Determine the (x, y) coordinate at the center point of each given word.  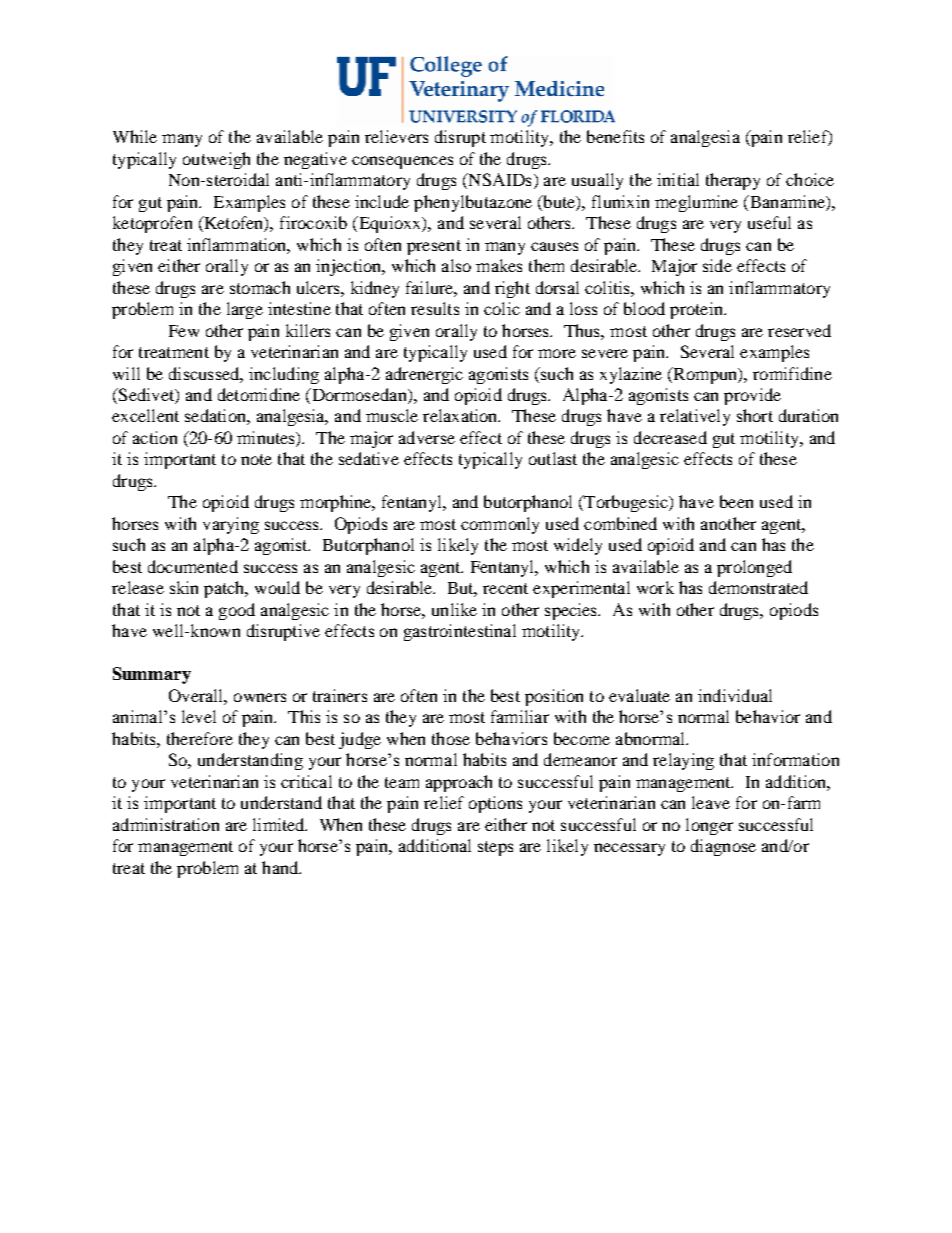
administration (166, 824)
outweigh (216, 160)
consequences (402, 162)
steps (495, 848)
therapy (733, 181)
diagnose (723, 847)
